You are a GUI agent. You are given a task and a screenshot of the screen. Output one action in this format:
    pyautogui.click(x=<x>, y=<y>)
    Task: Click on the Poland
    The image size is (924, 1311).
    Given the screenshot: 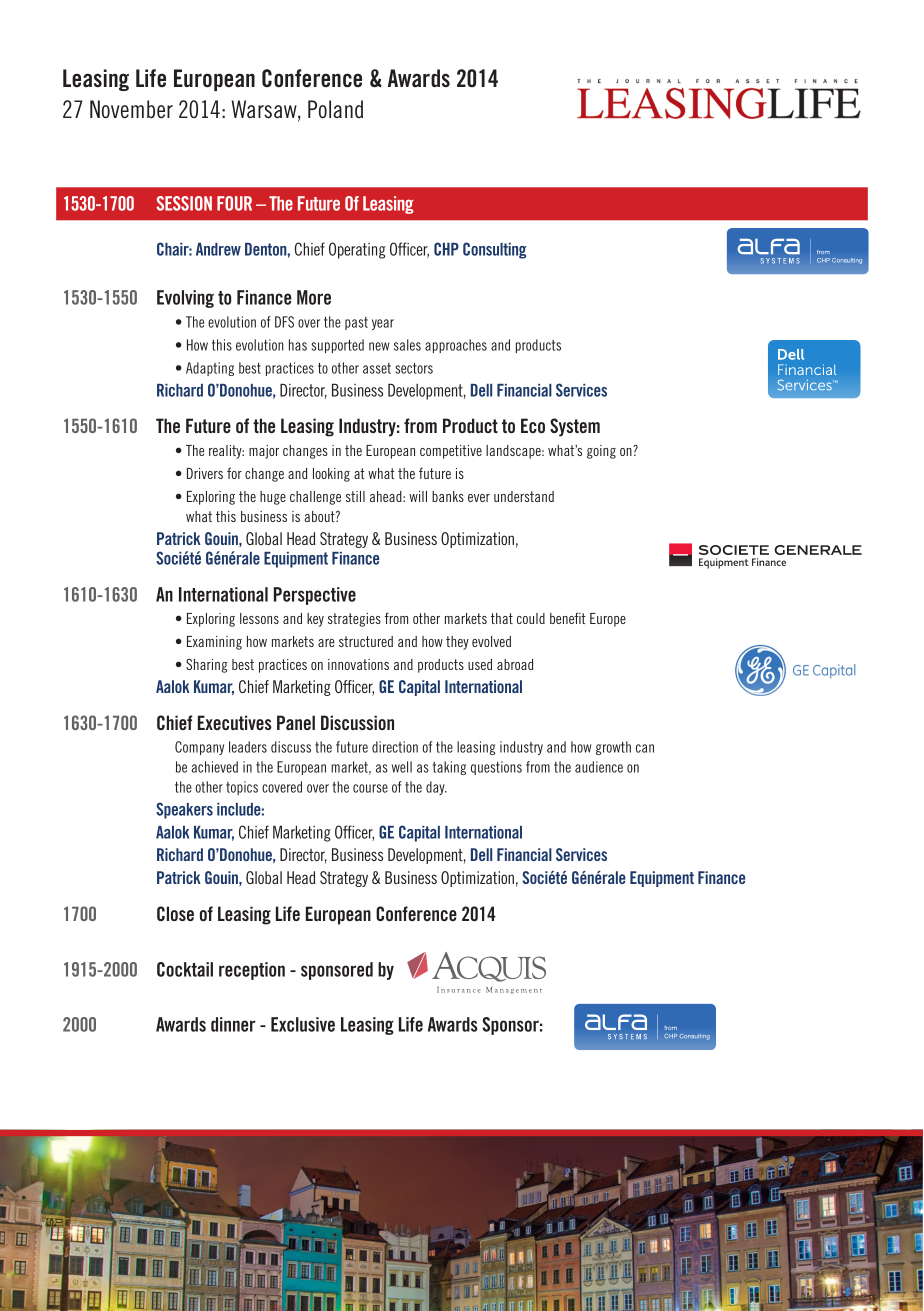 What is the action you would take?
    pyautogui.click(x=335, y=109)
